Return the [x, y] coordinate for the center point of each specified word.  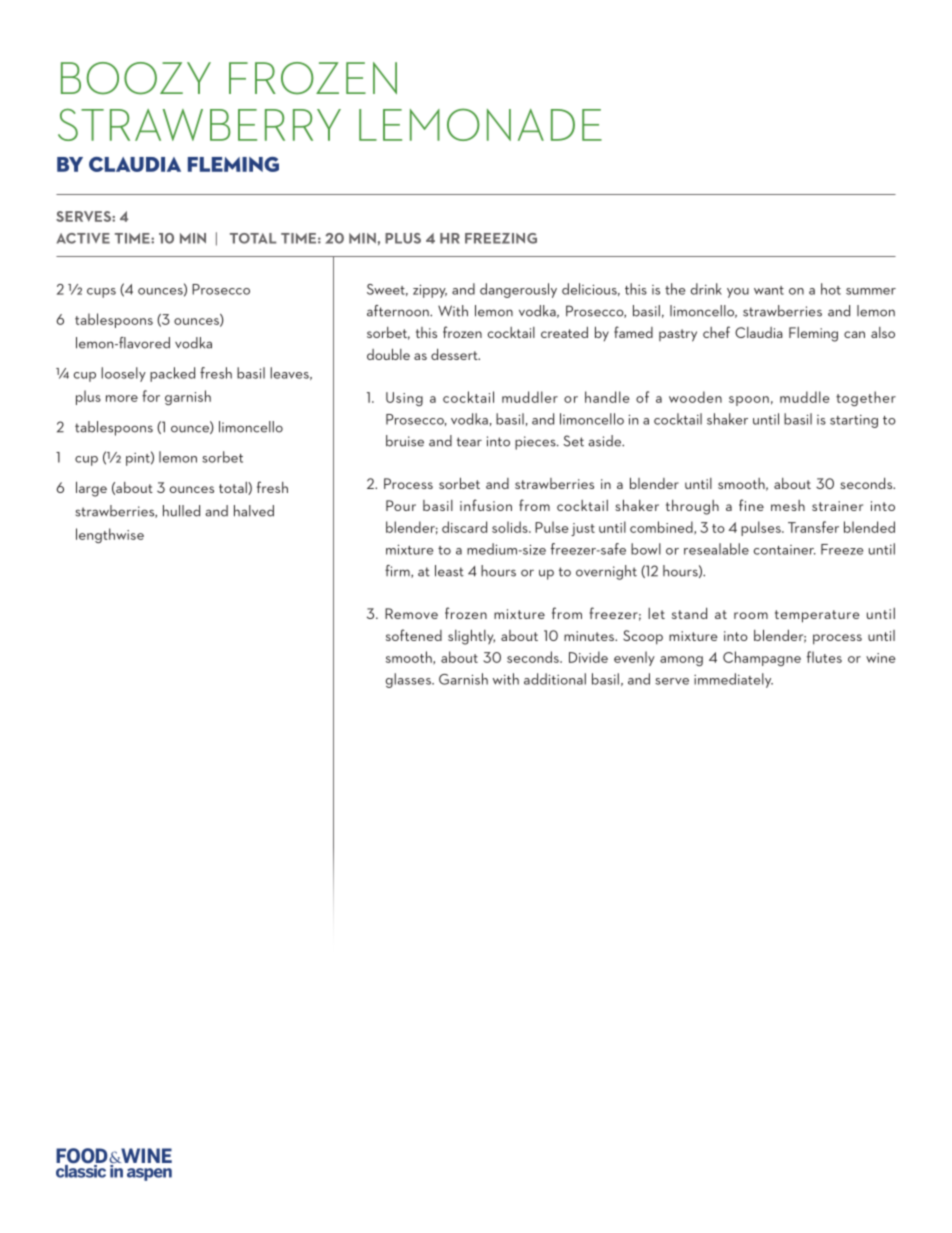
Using [404, 399]
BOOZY [136, 78]
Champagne [762, 658]
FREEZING [501, 238]
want [769, 290]
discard [464, 527]
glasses [409, 680]
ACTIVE [83, 238]
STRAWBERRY [199, 124]
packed [172, 374]
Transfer [813, 527]
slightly [471, 637]
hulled [181, 511]
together [866, 398]
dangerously [518, 290]
